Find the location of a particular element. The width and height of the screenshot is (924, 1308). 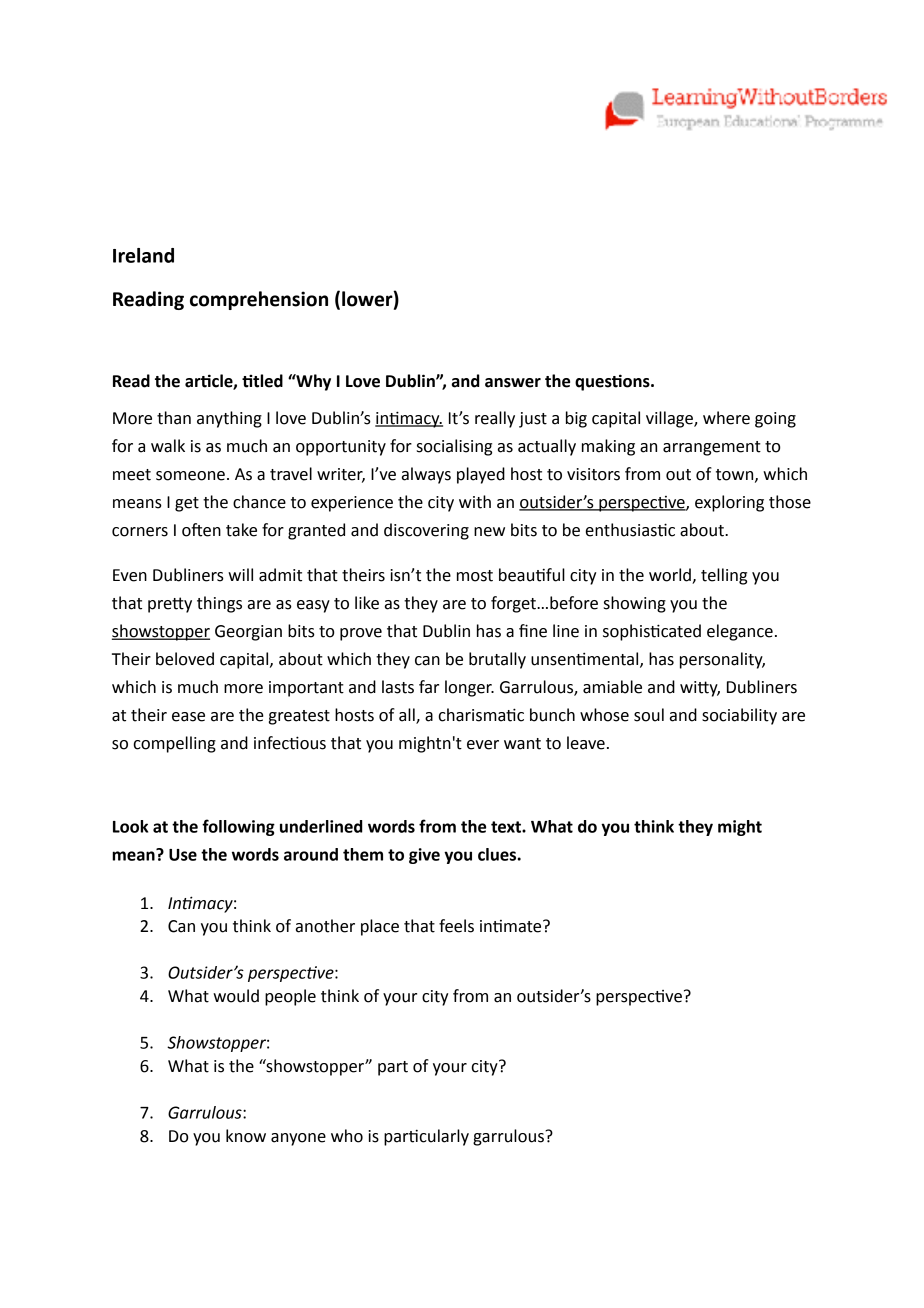

know is located at coordinates (246, 1136).
